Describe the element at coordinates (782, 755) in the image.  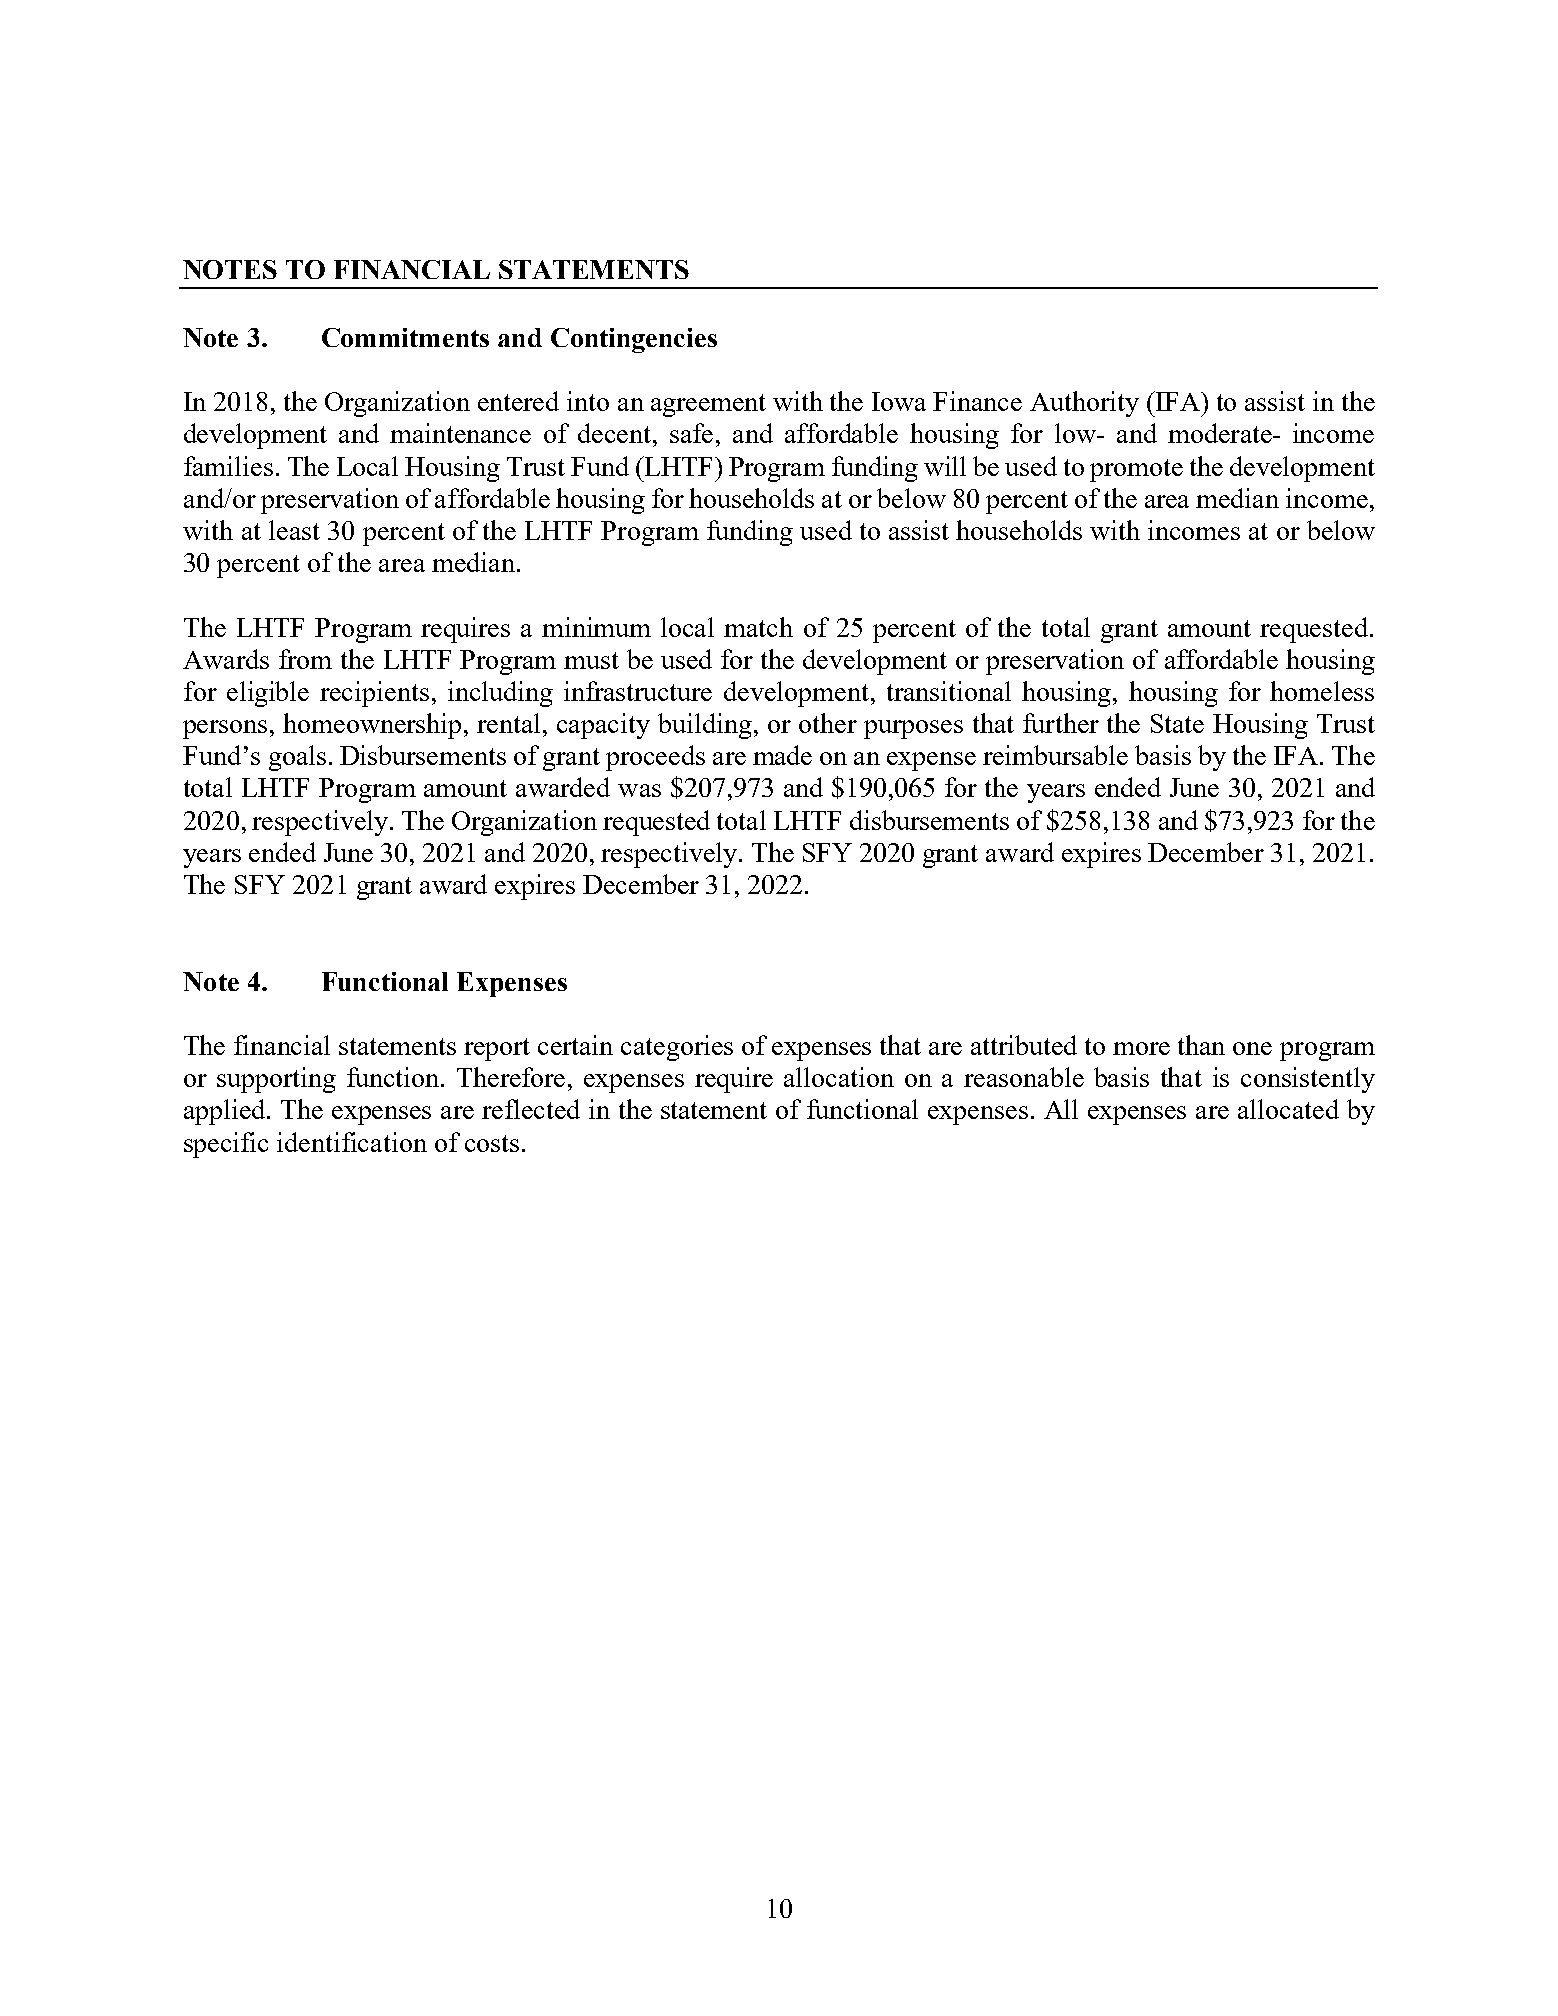
I see `made` at that location.
